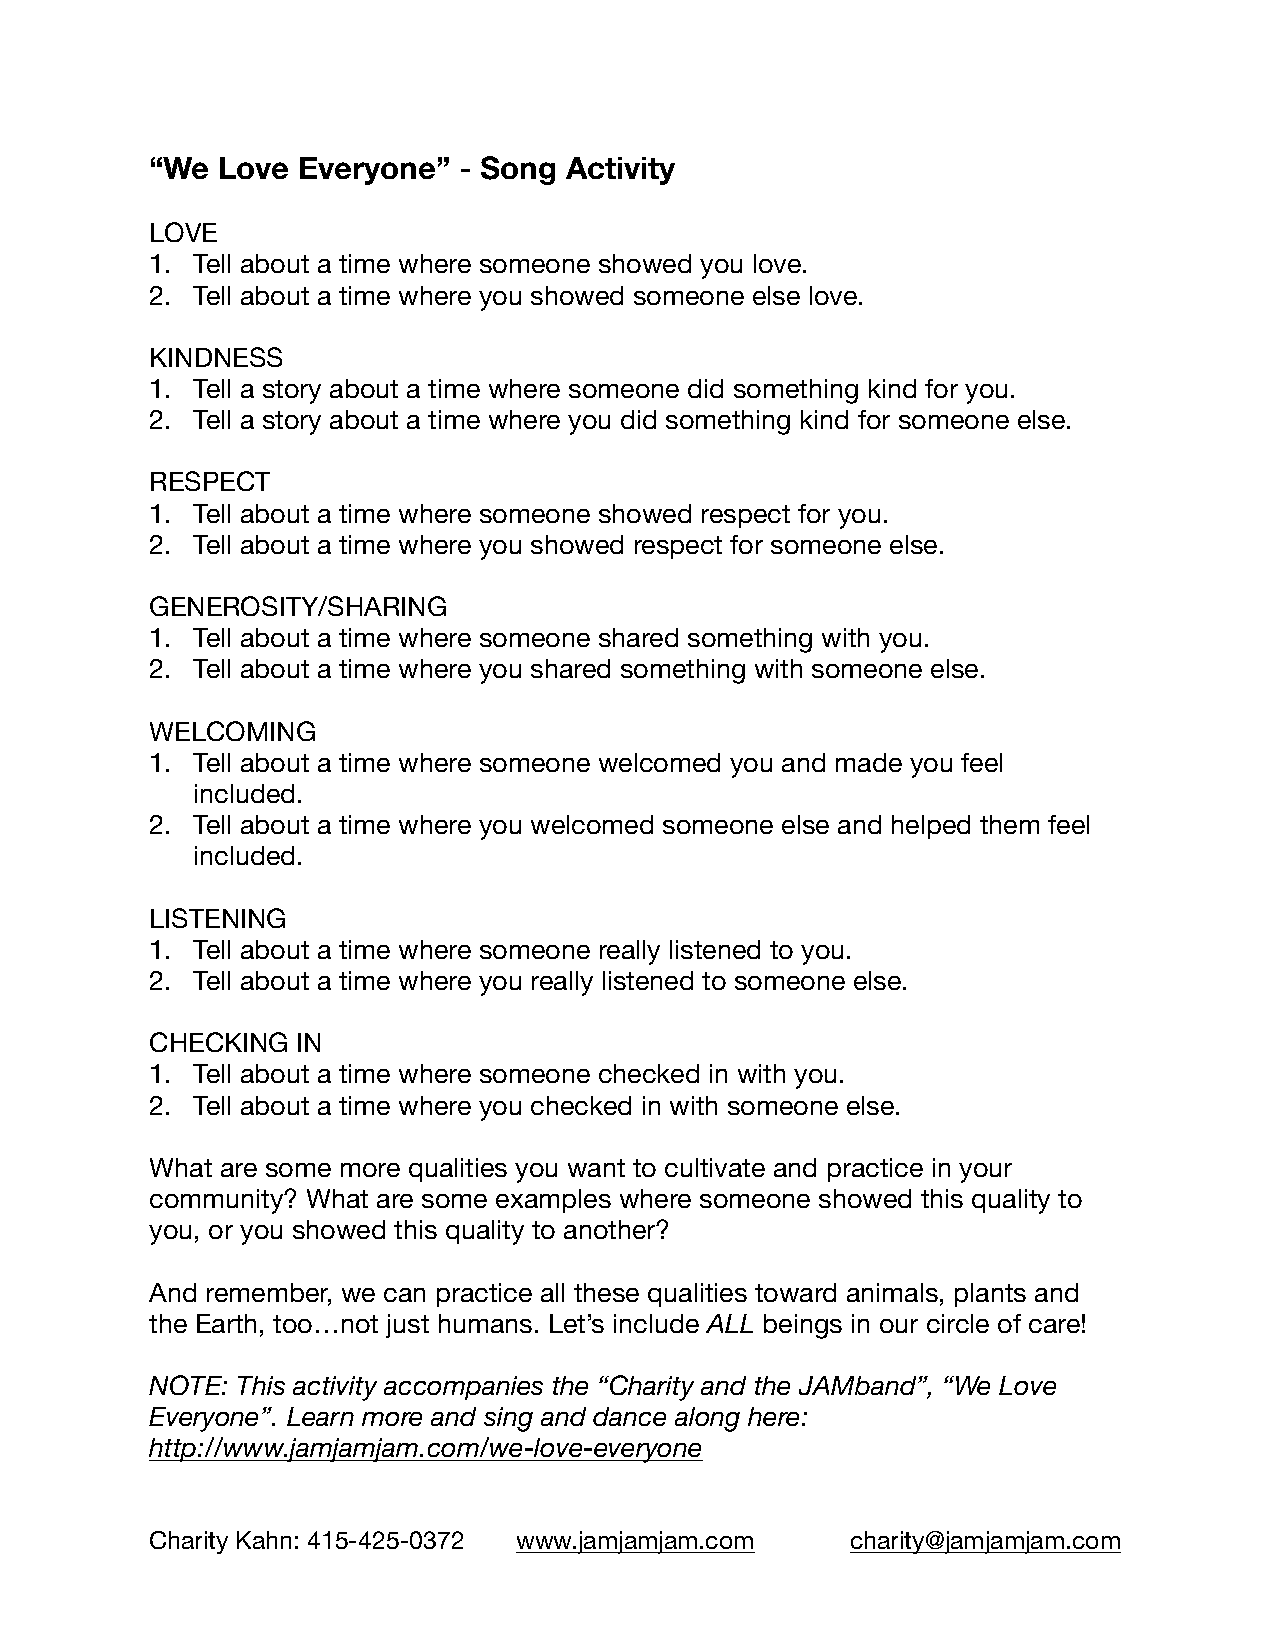 This document has height=1645, width=1271. I want to click on made, so click(869, 762).
